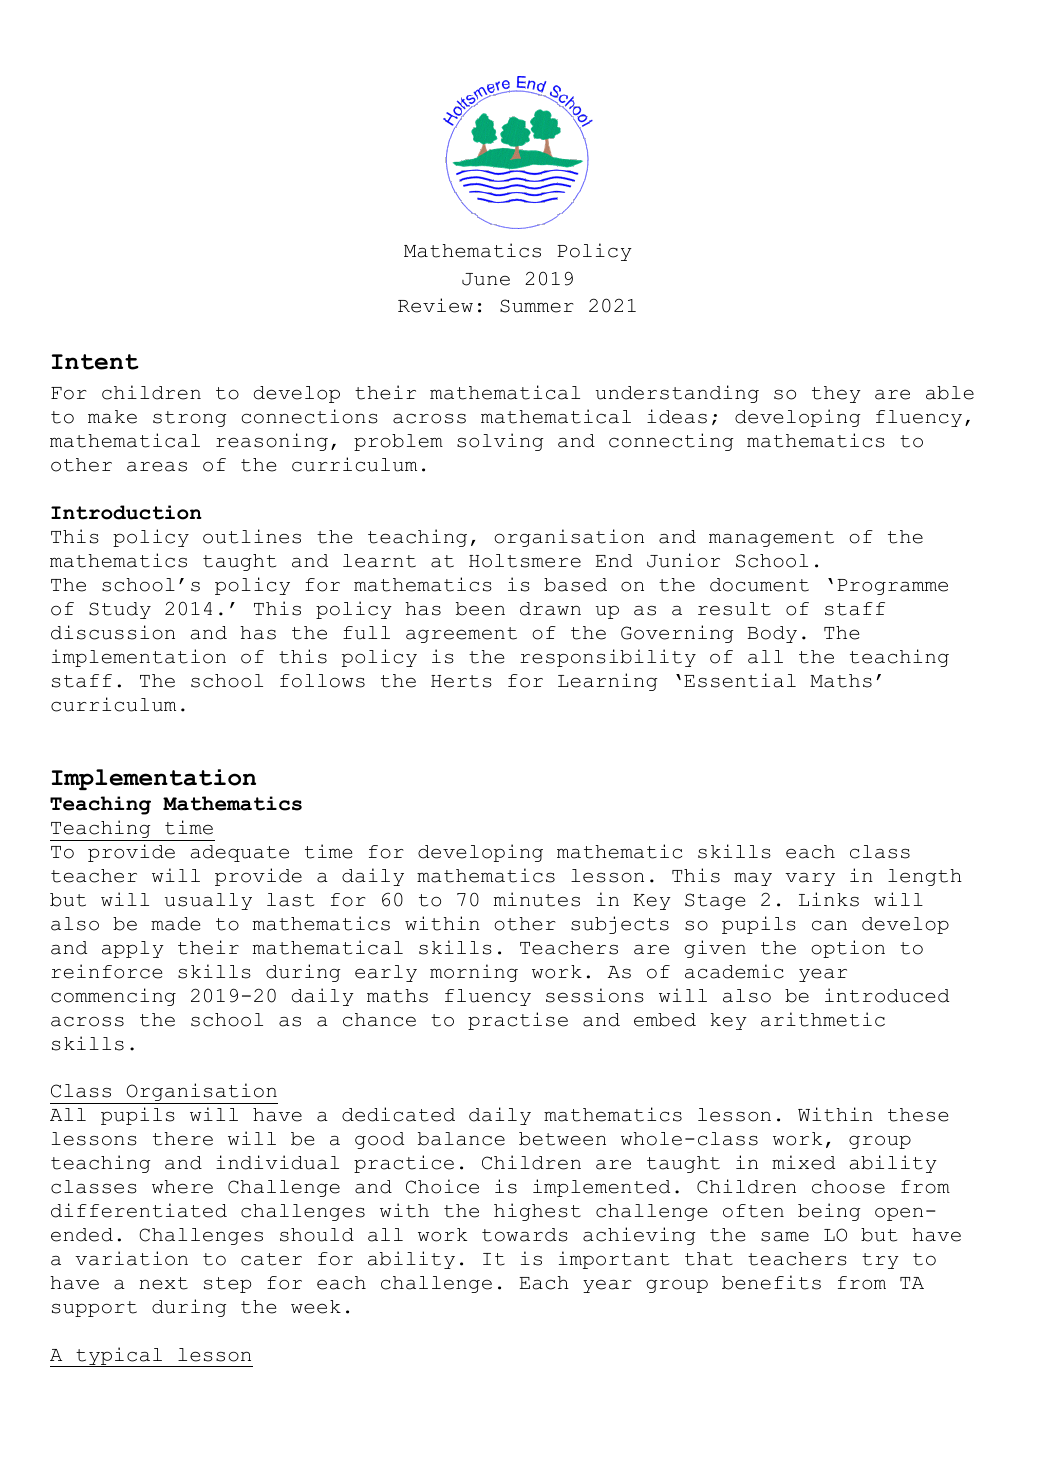 This screenshot has width=1048, height=1482. Describe the element at coordinates (575, 585) in the screenshot. I see `based` at that location.
